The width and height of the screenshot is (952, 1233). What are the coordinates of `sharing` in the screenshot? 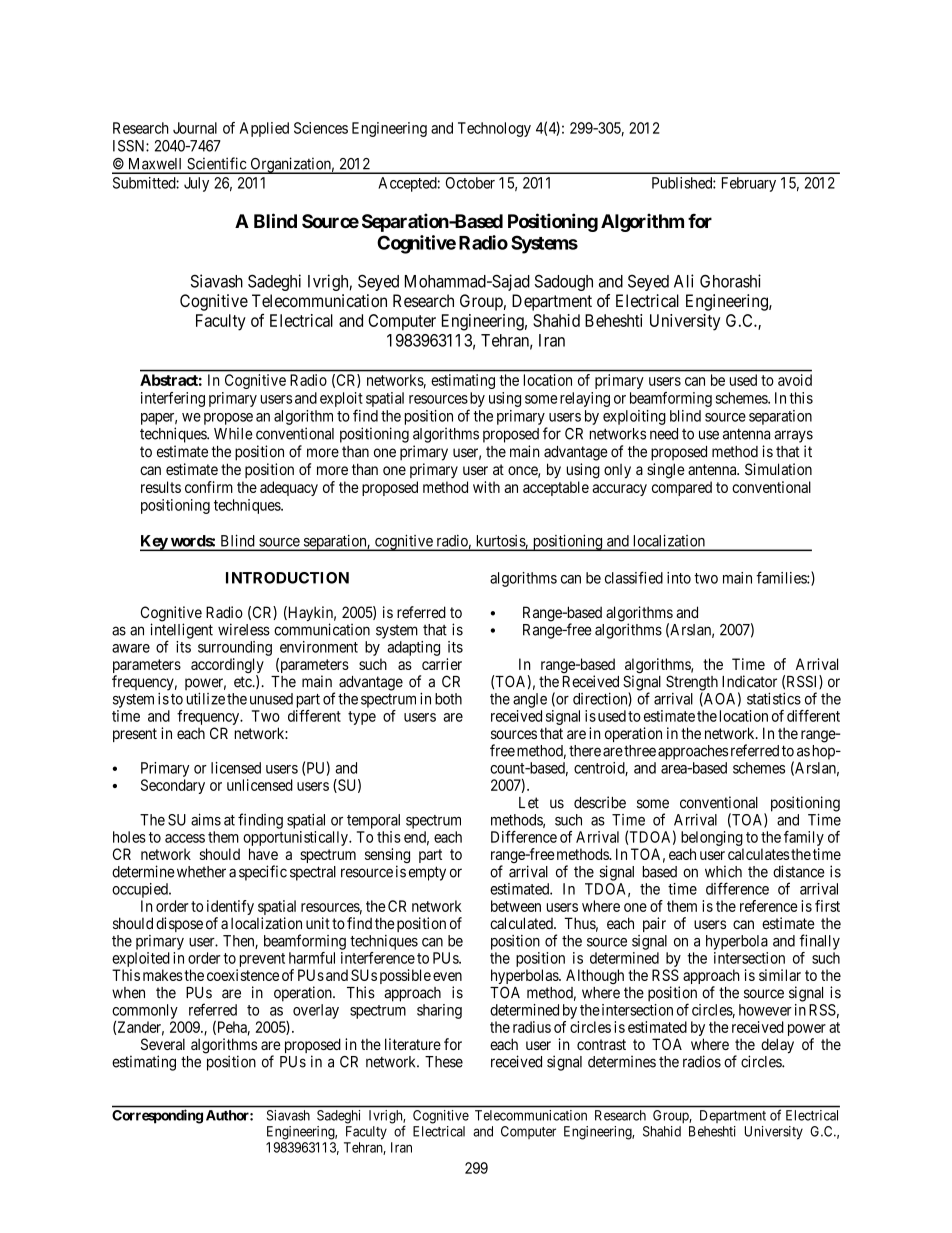 It's located at (439, 1011).
